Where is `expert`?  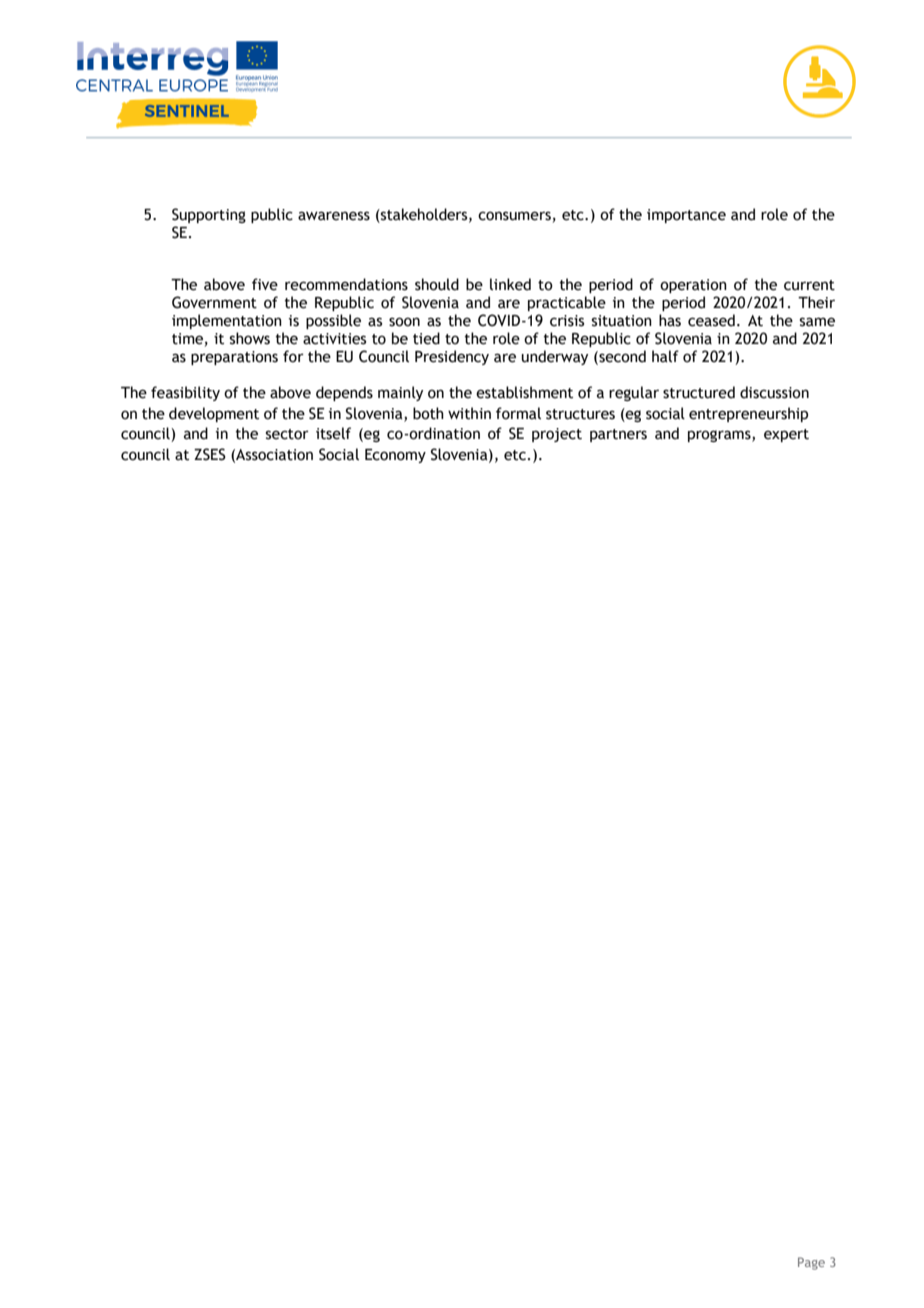
expert is located at coordinates (786, 435).
